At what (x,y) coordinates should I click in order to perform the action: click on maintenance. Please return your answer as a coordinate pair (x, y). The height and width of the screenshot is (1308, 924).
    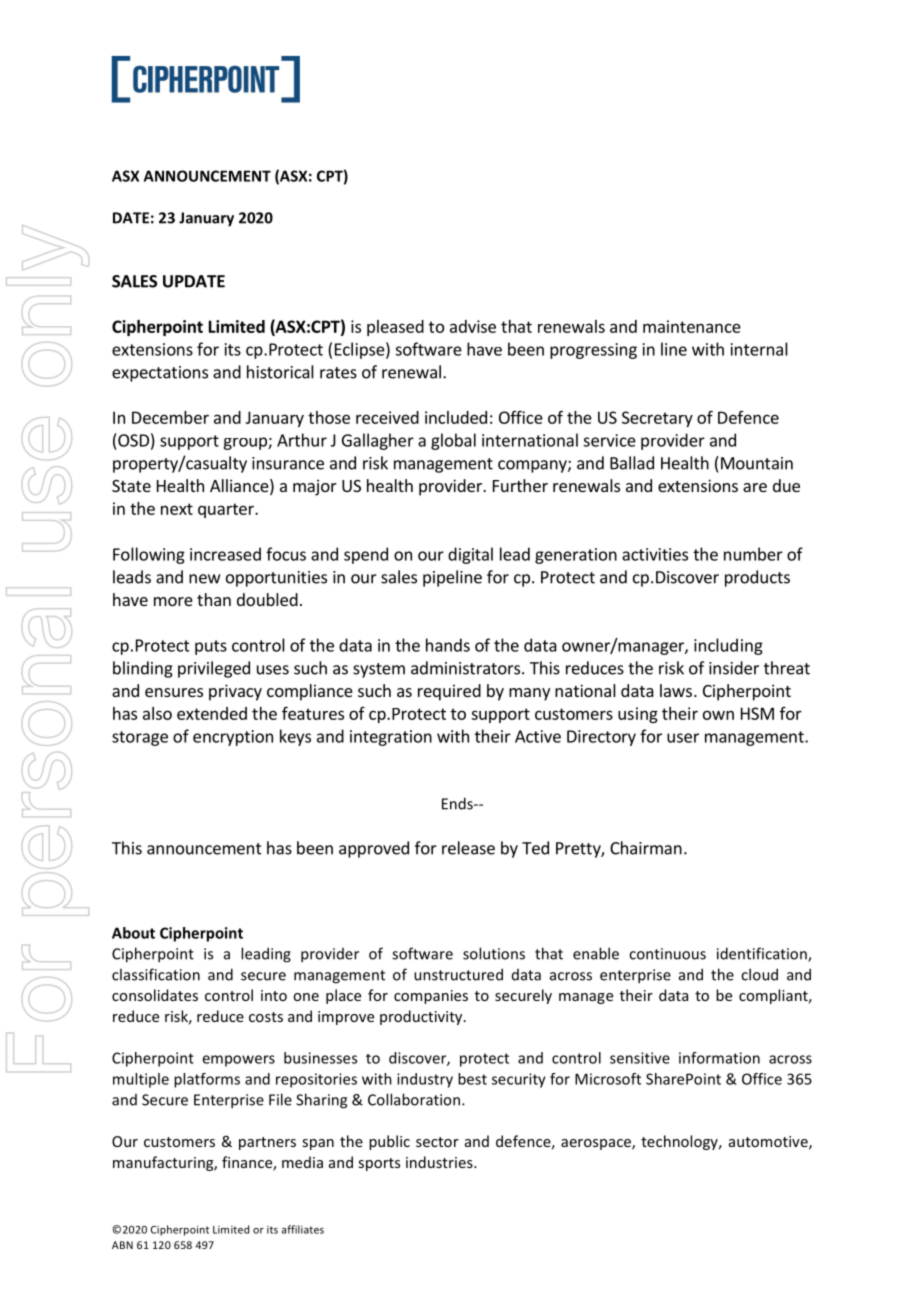
    Looking at the image, I should click on (692, 326).
